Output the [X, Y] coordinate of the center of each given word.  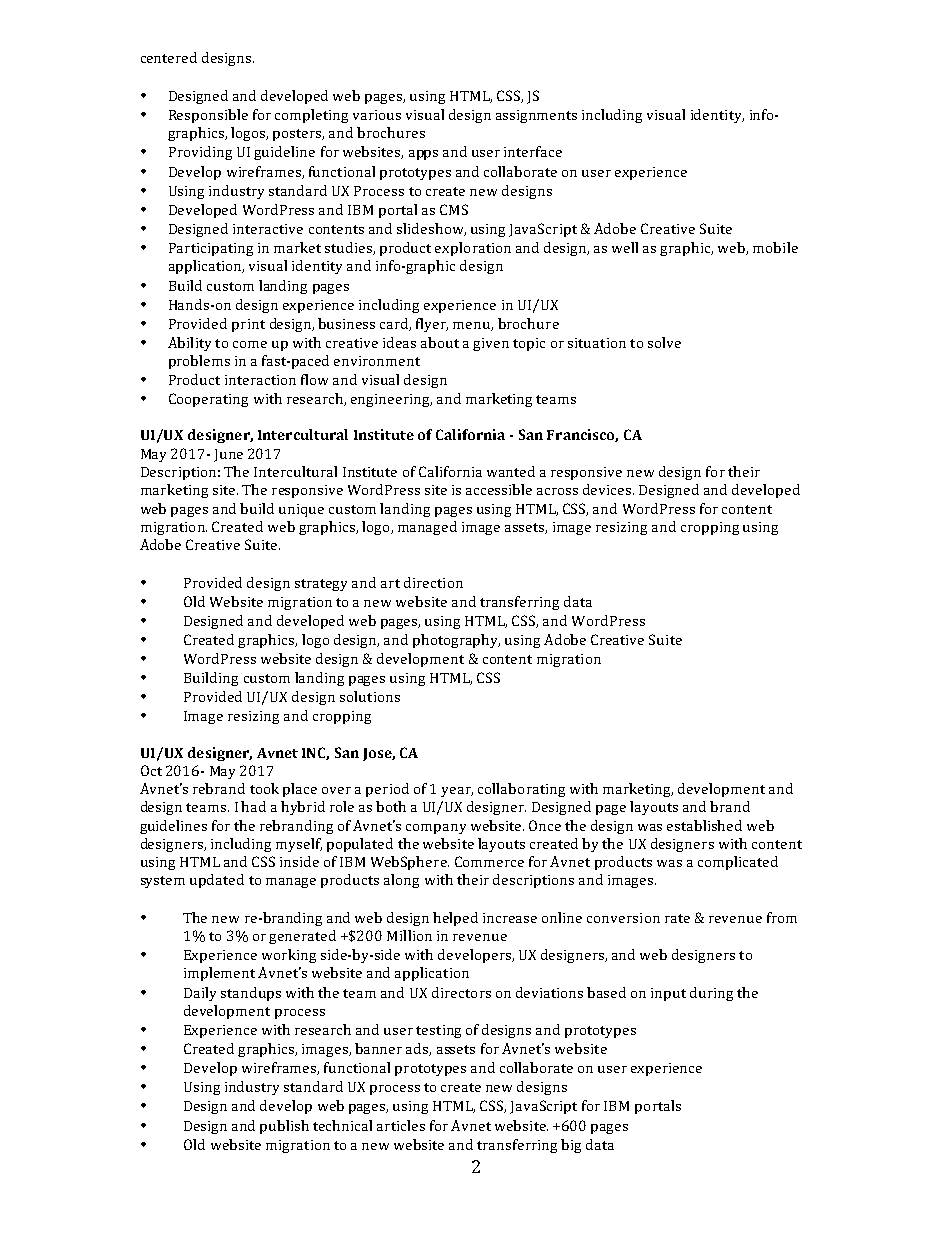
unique [301, 510]
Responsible [208, 116]
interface [533, 151]
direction [433, 582]
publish [284, 1127]
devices [608, 489]
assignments [536, 116]
